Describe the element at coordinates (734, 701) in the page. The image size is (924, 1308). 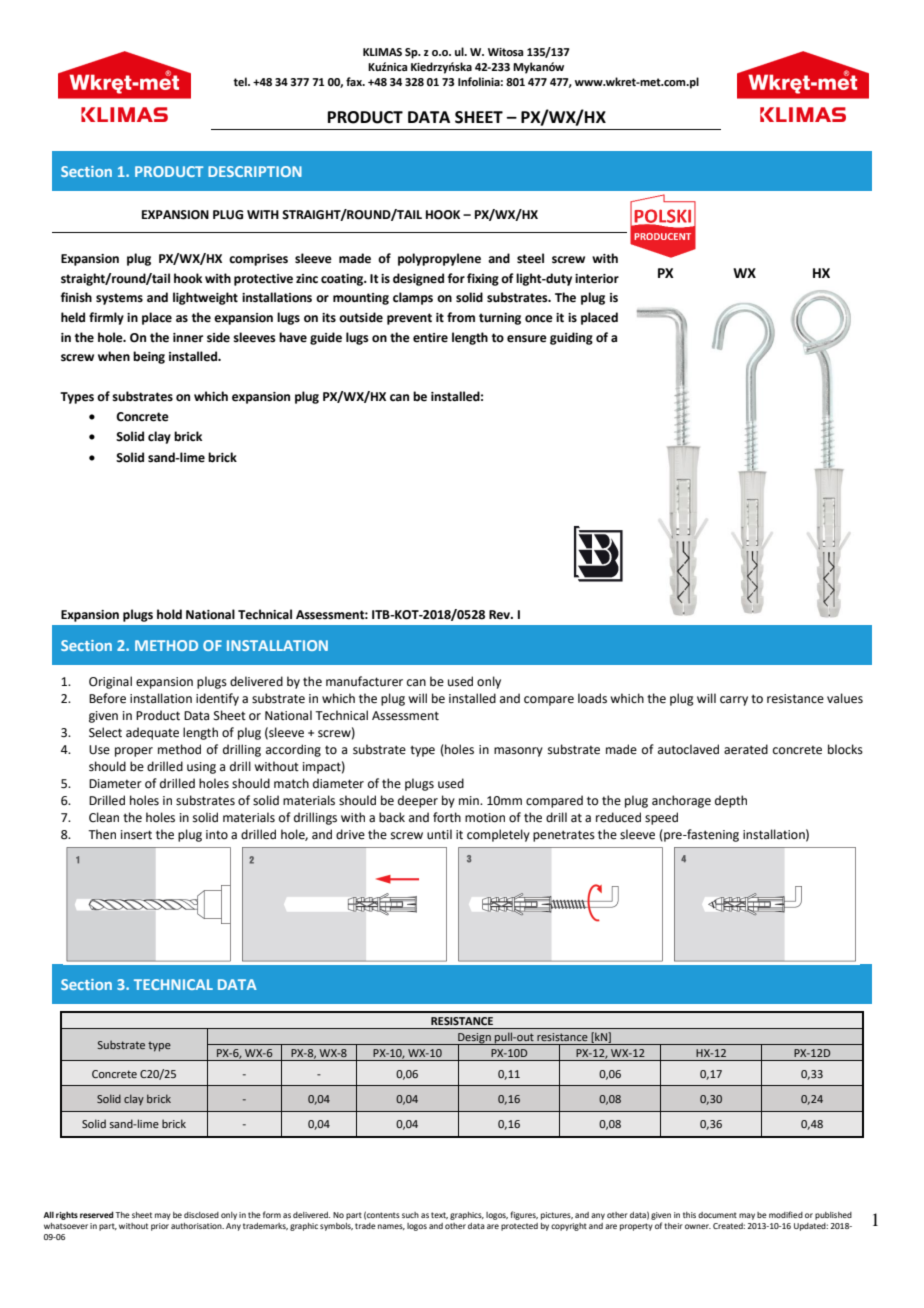
I see `carry` at that location.
